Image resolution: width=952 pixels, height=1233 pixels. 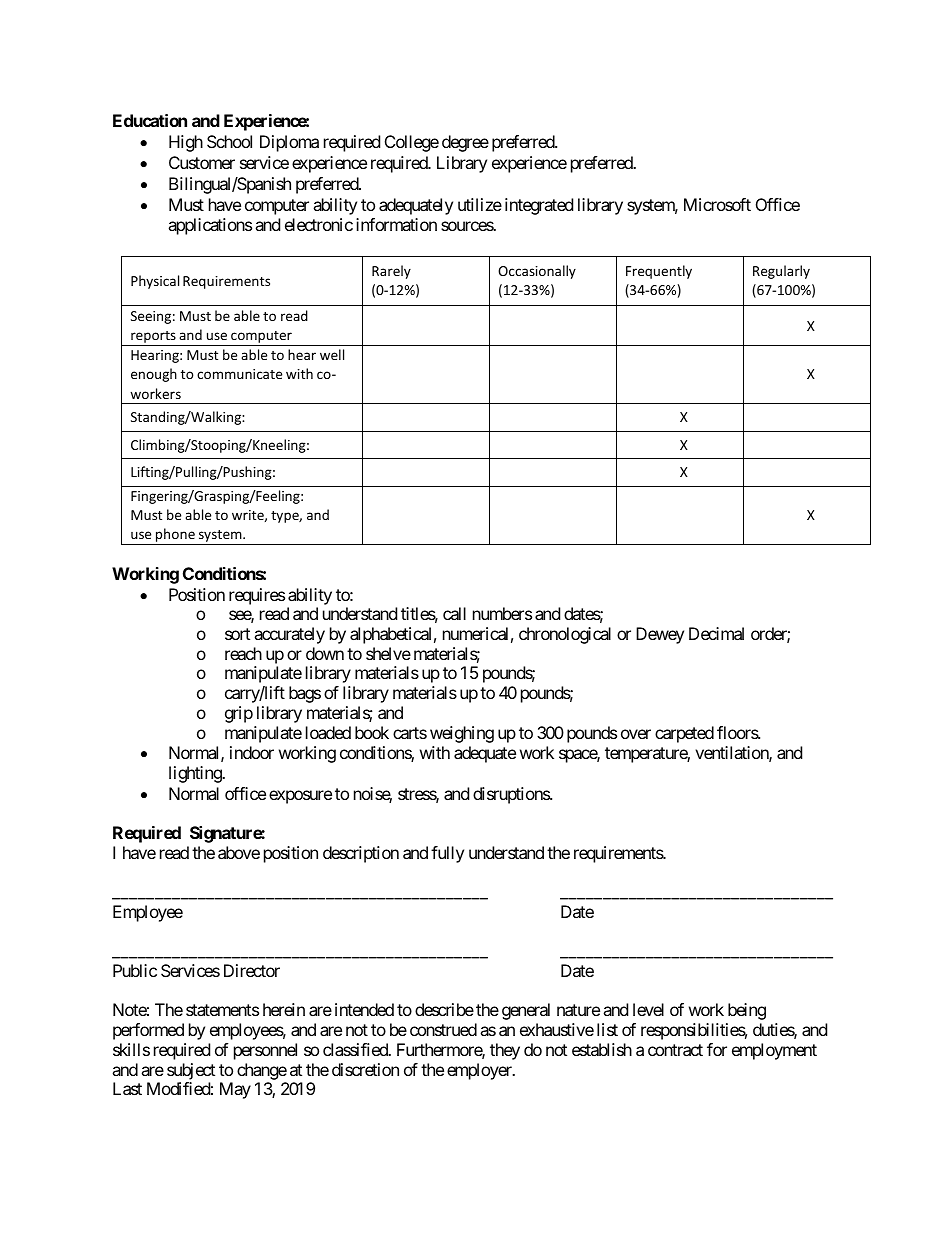 I want to click on Decimal, so click(x=716, y=633).
